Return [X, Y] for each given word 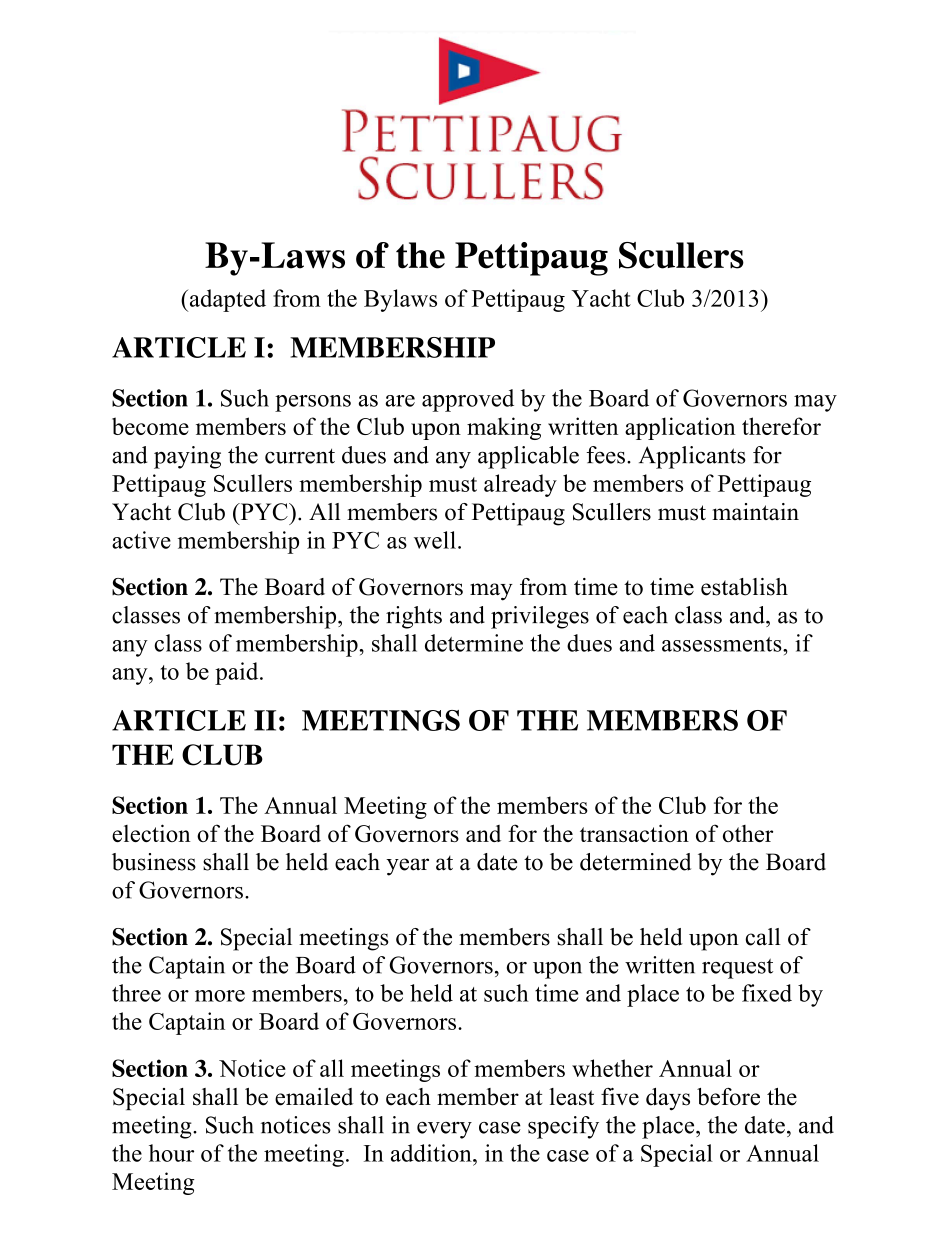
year [407, 867]
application [680, 428]
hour [171, 1153]
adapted [226, 300]
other [748, 833]
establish [744, 587]
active [141, 540]
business [154, 862]
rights [414, 617]
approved [468, 400]
